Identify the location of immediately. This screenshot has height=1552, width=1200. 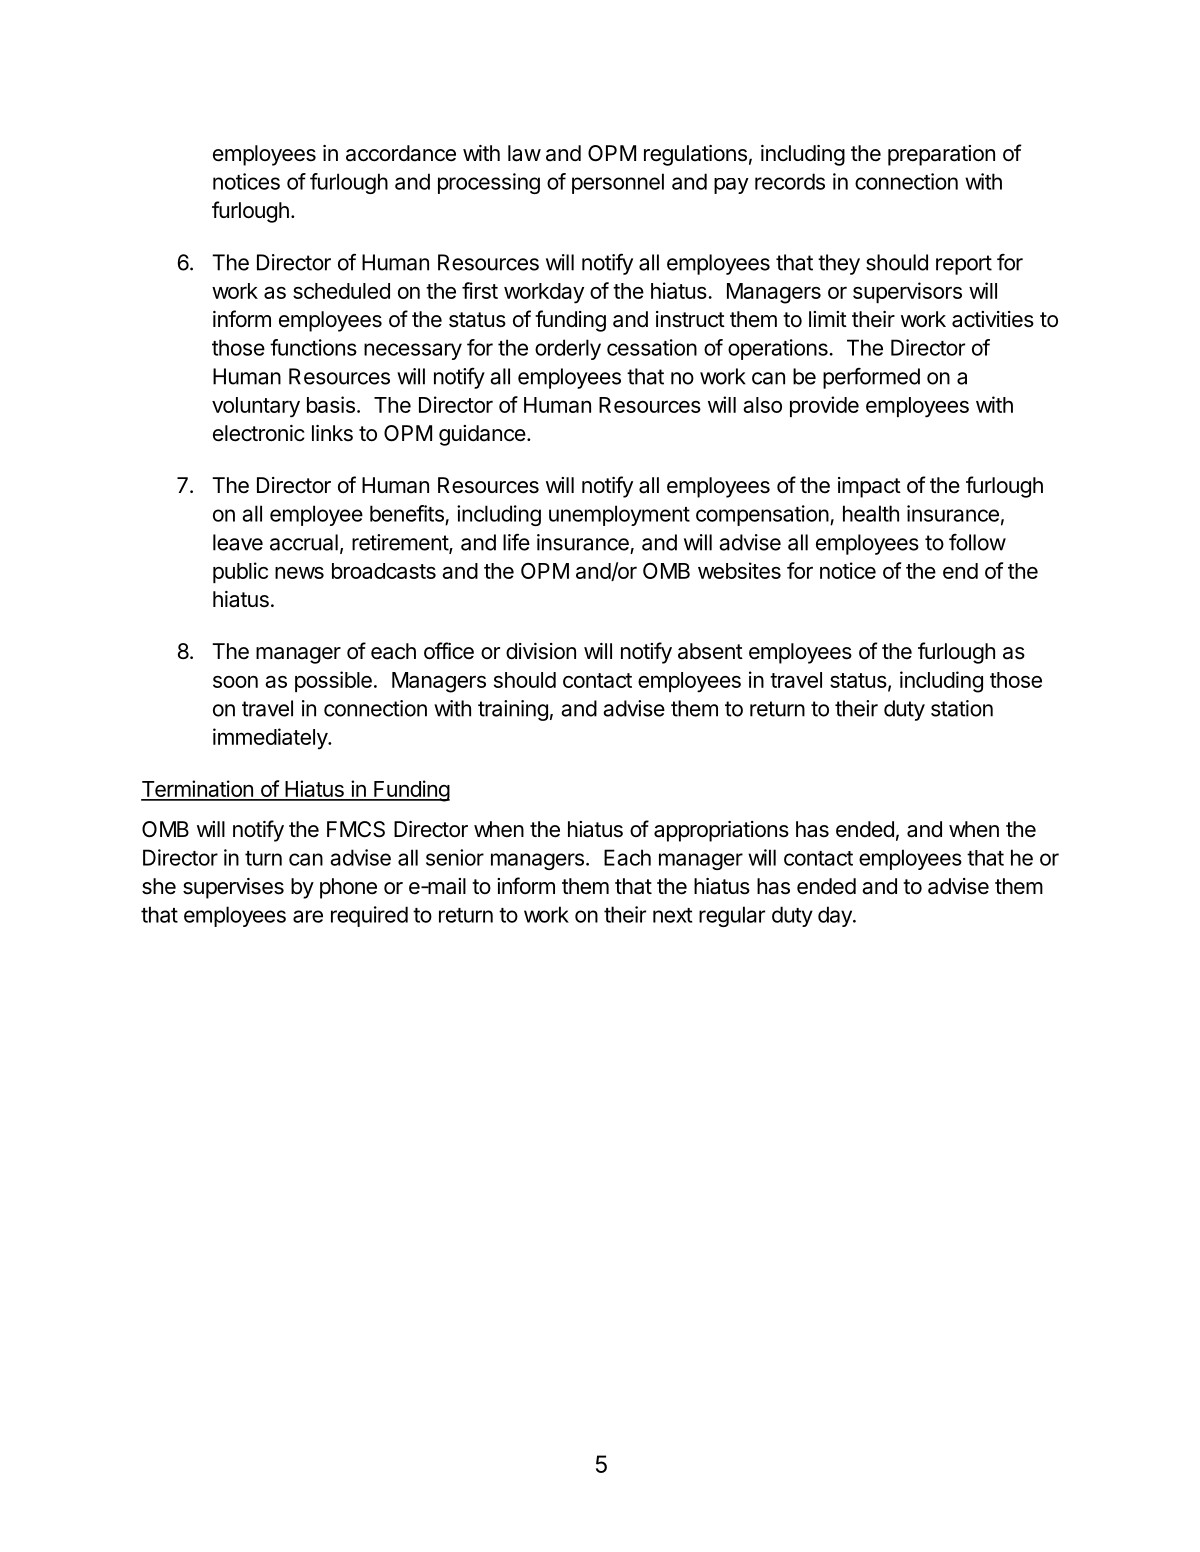
(271, 739).
